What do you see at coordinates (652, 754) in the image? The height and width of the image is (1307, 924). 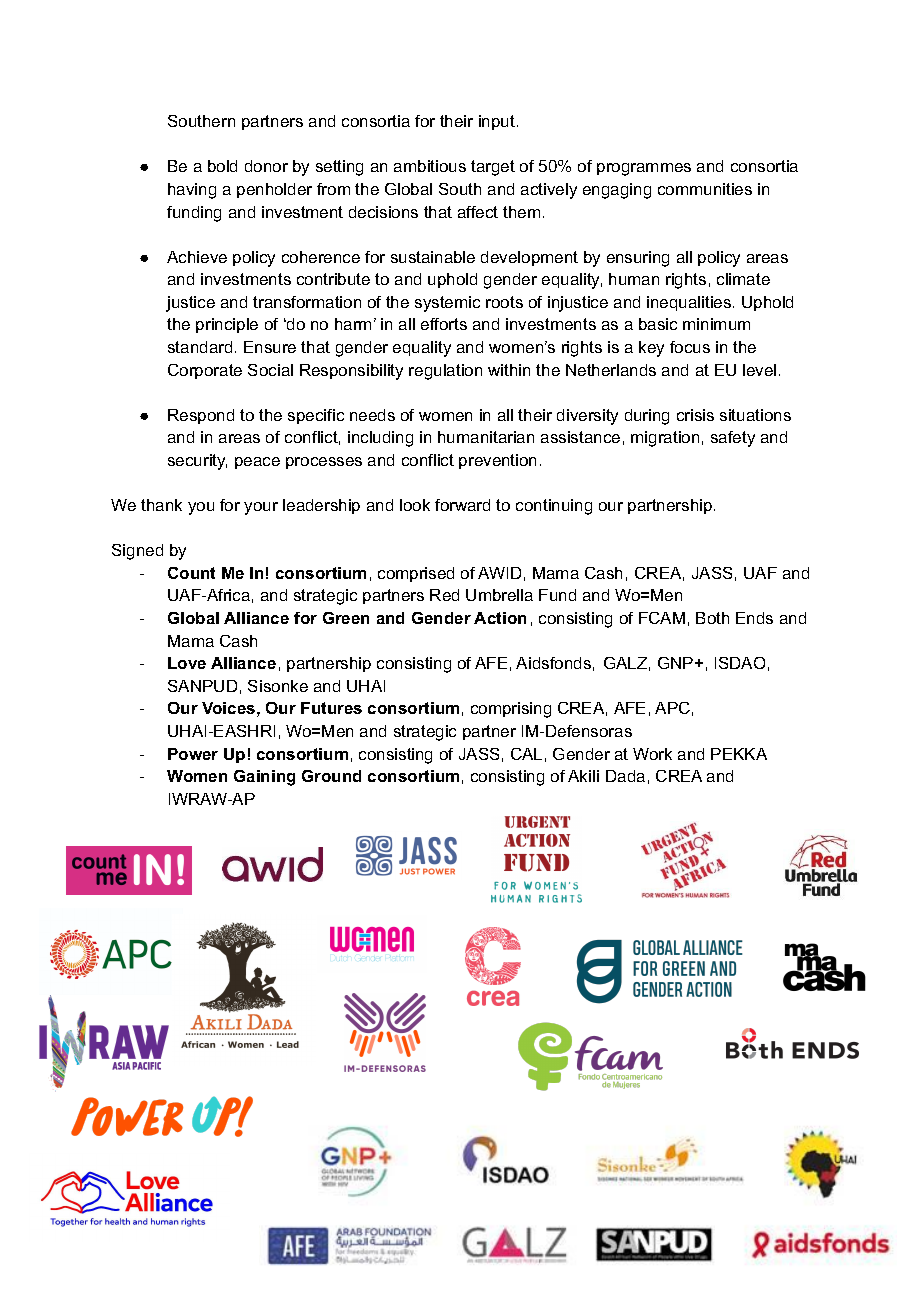 I see `Work` at bounding box center [652, 754].
